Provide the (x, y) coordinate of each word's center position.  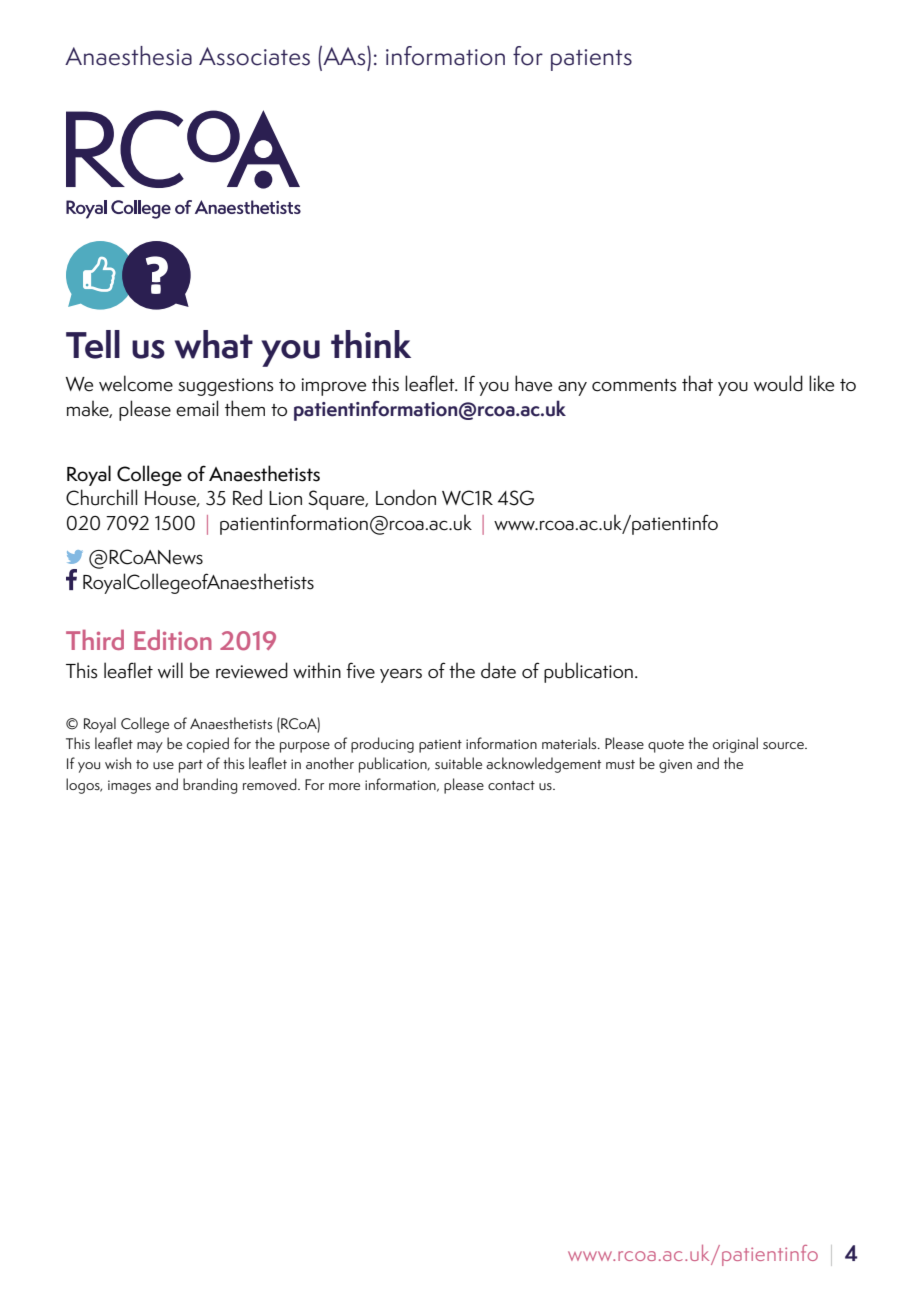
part (191, 766)
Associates (254, 56)
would (778, 383)
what (214, 344)
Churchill (101, 497)
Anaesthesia (128, 56)
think (371, 344)
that (697, 383)
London (406, 497)
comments (634, 385)
